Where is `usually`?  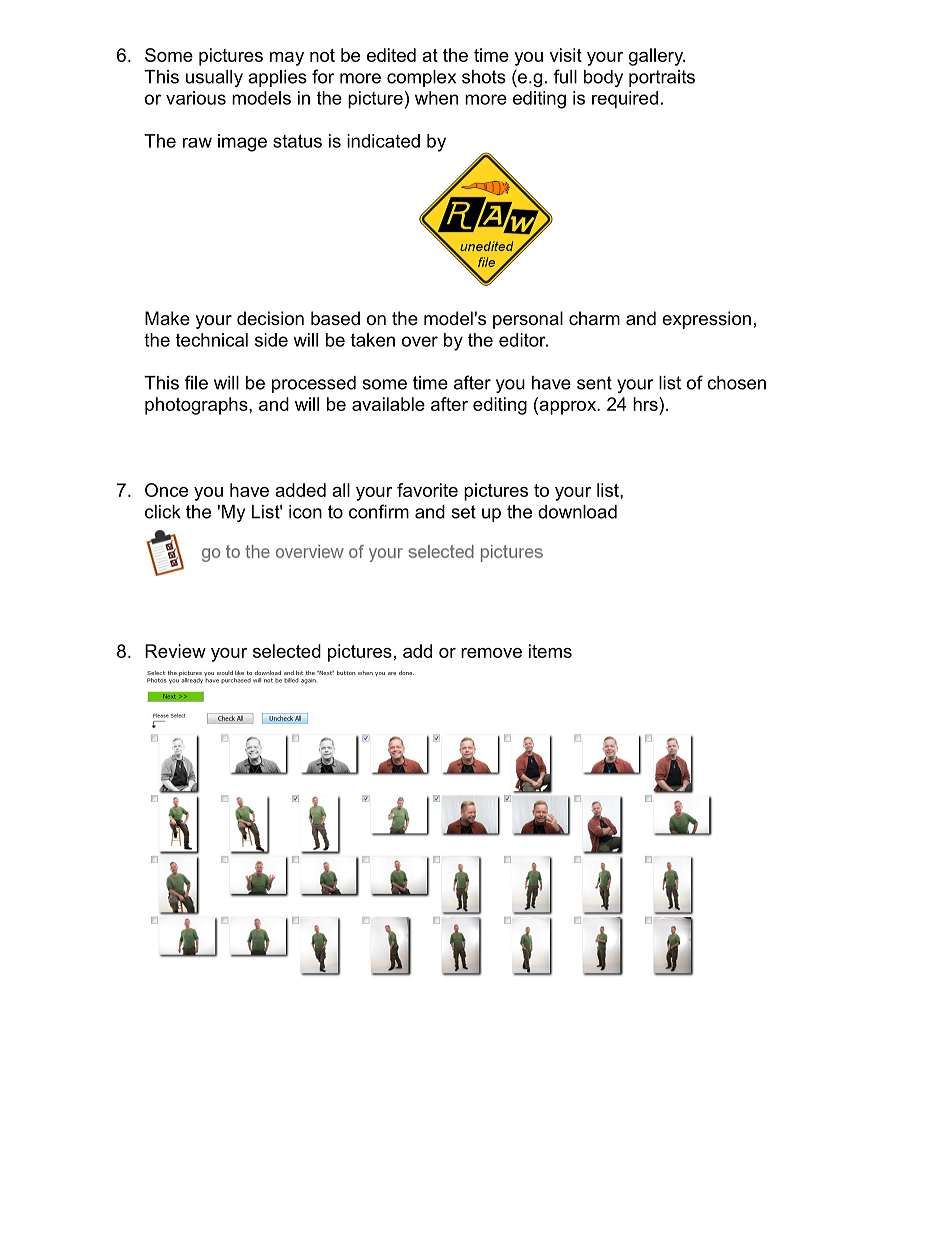
usually is located at coordinates (214, 78).
